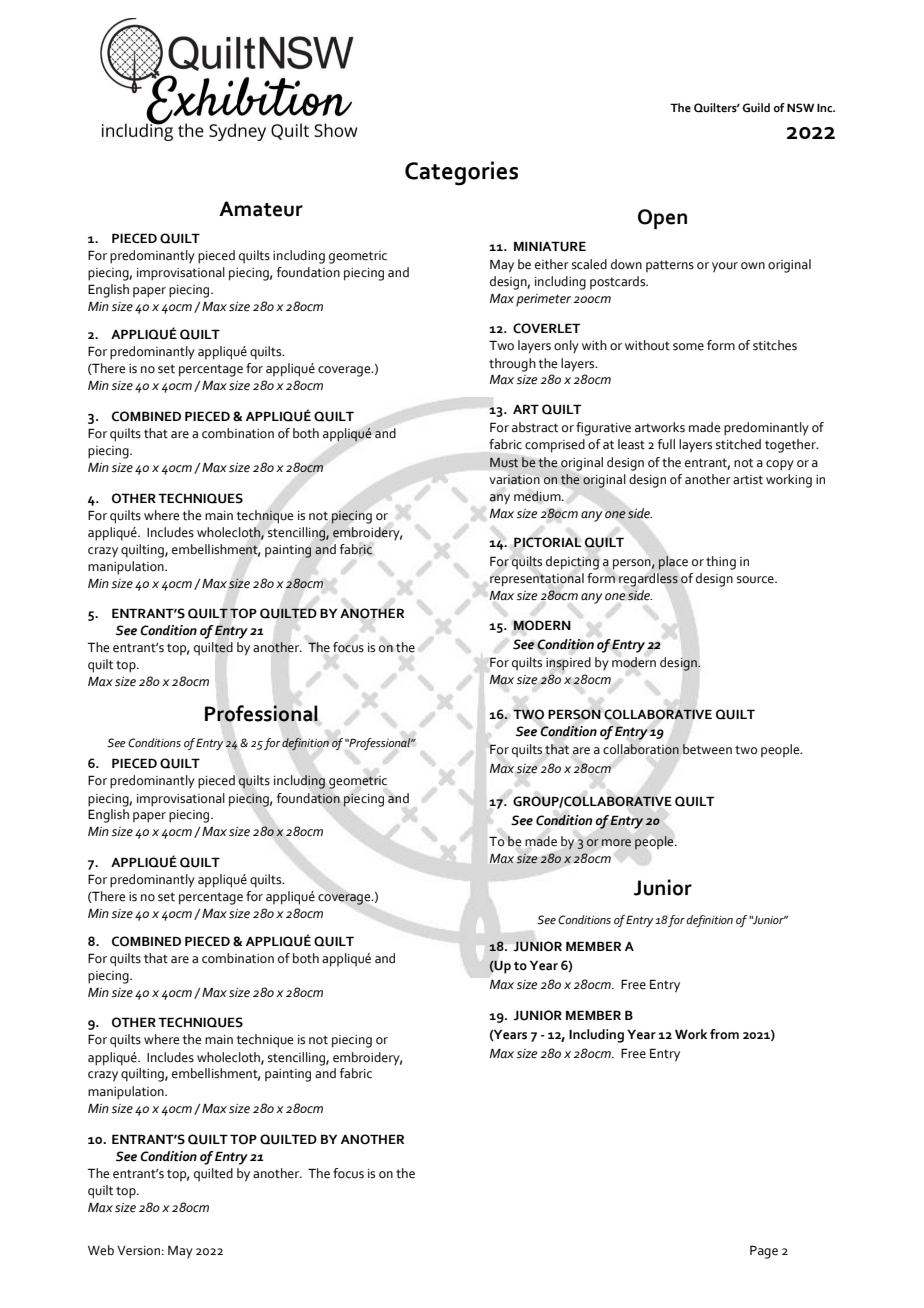 This screenshot has width=924, height=1308. I want to click on Amateur, so click(261, 209).
